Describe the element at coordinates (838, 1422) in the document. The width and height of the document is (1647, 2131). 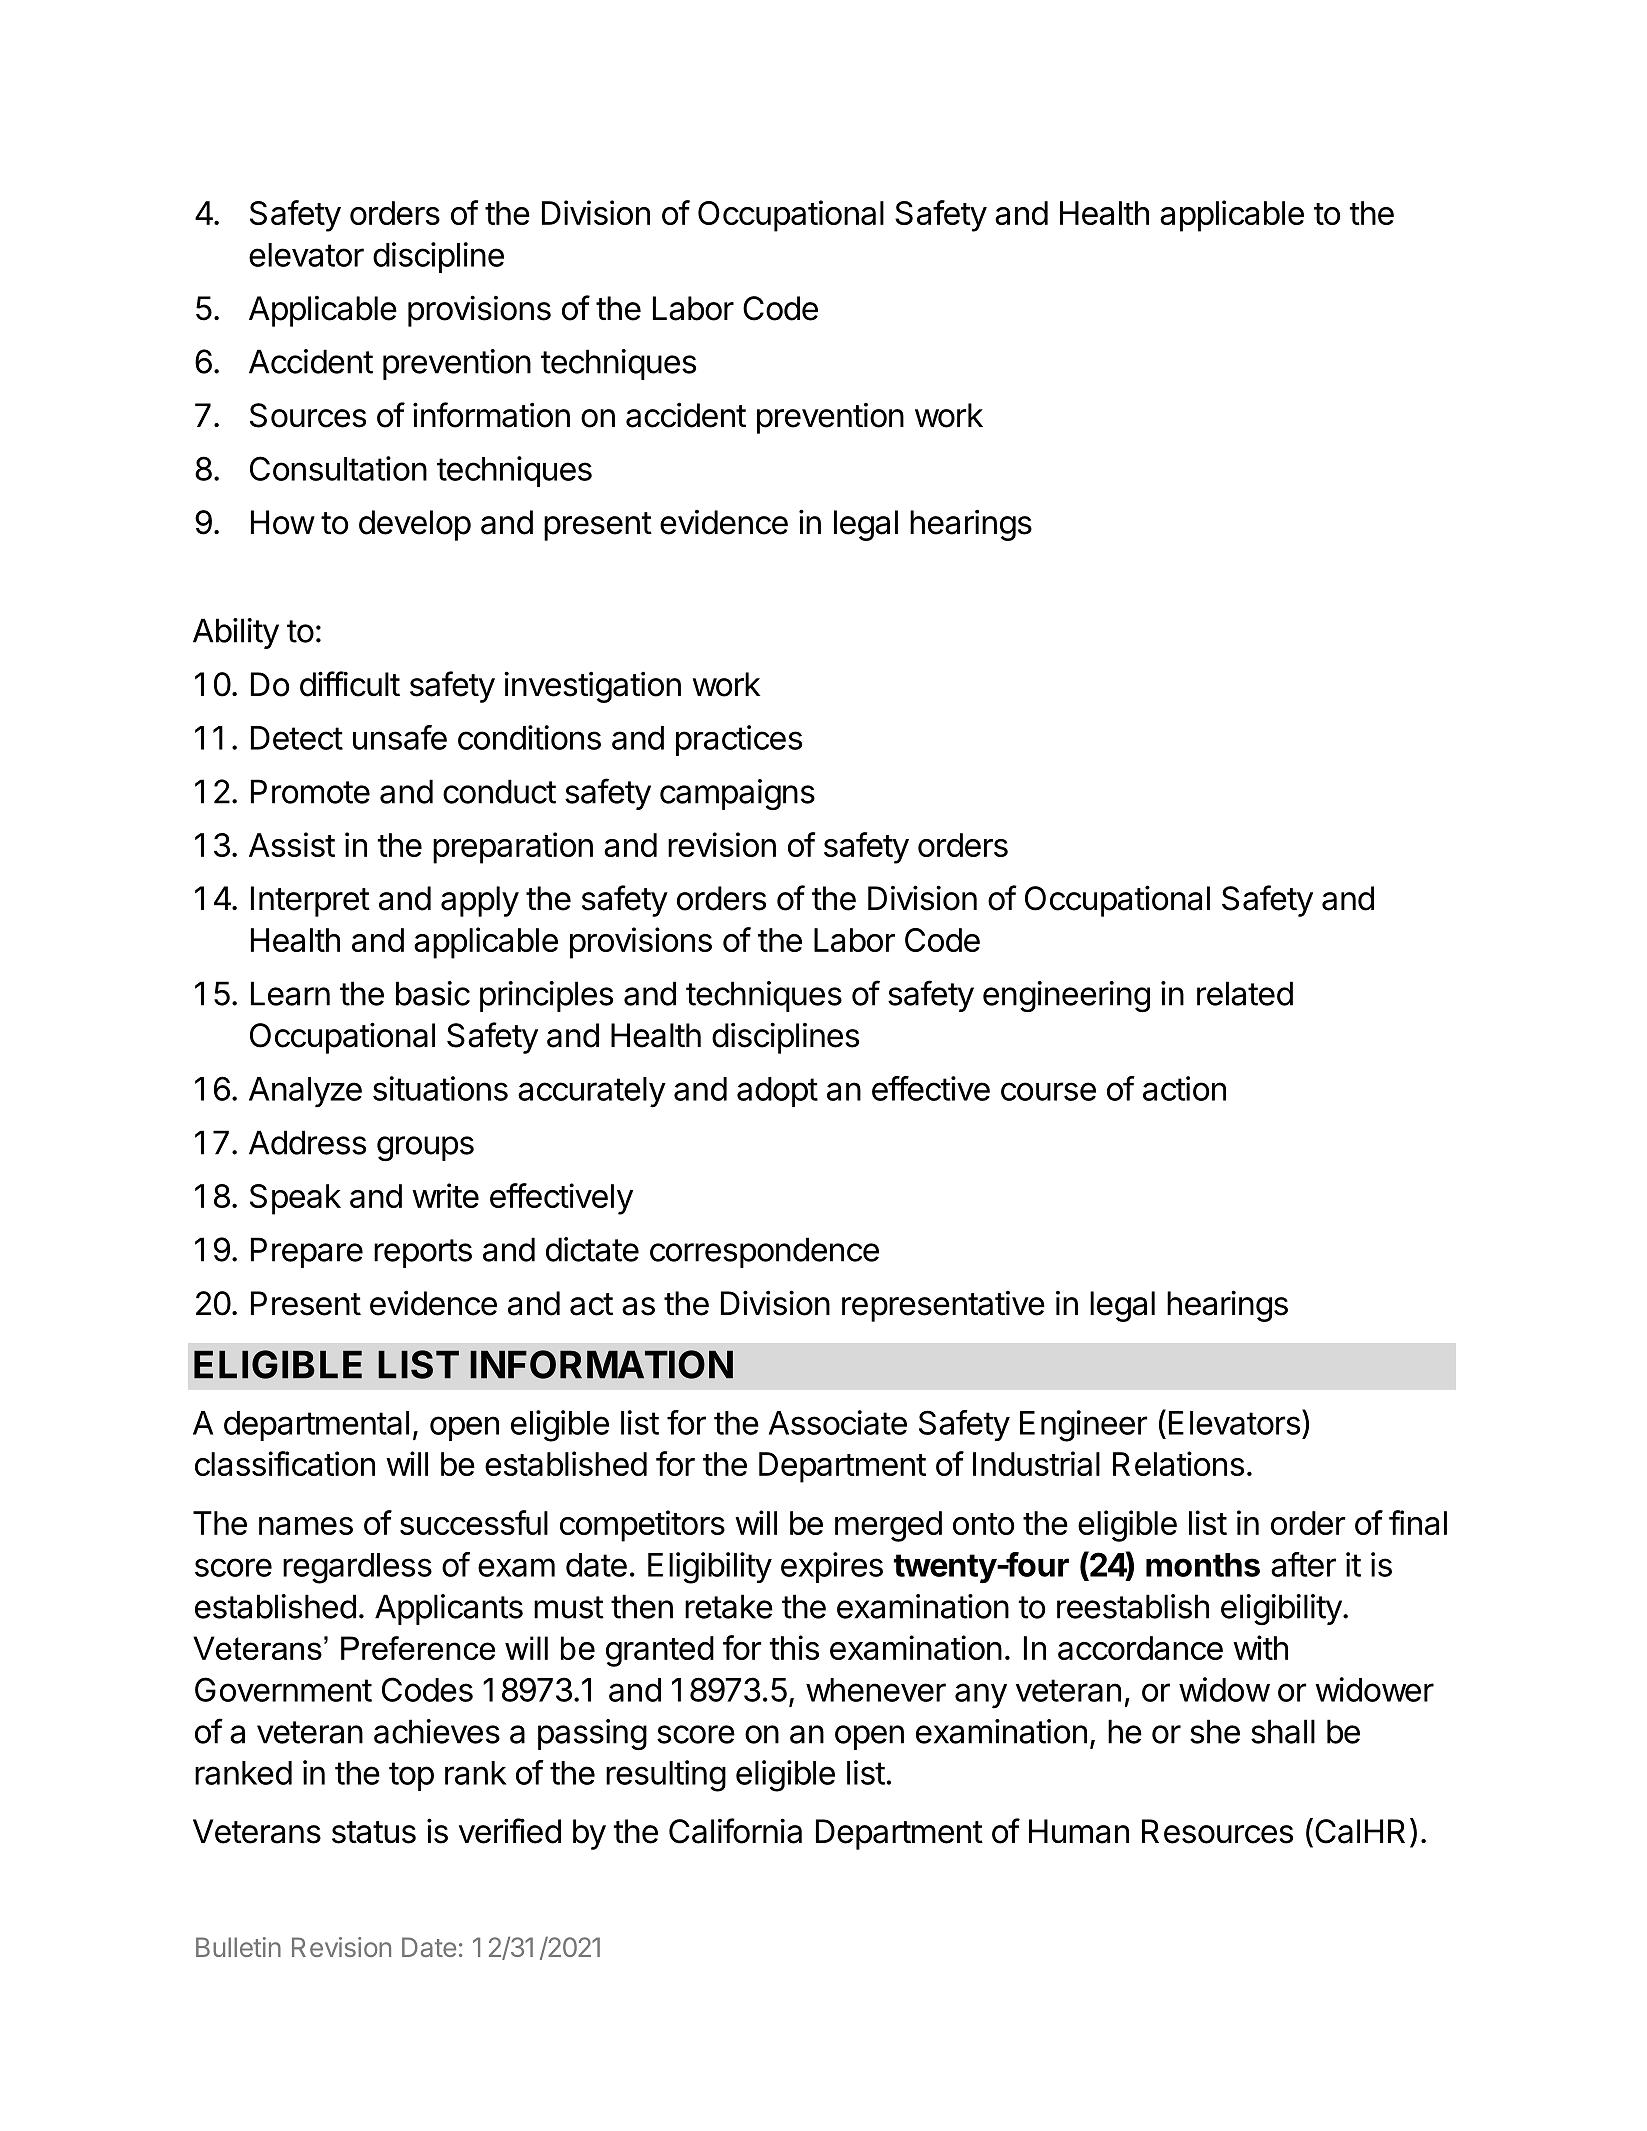
I see `Associate` at that location.
